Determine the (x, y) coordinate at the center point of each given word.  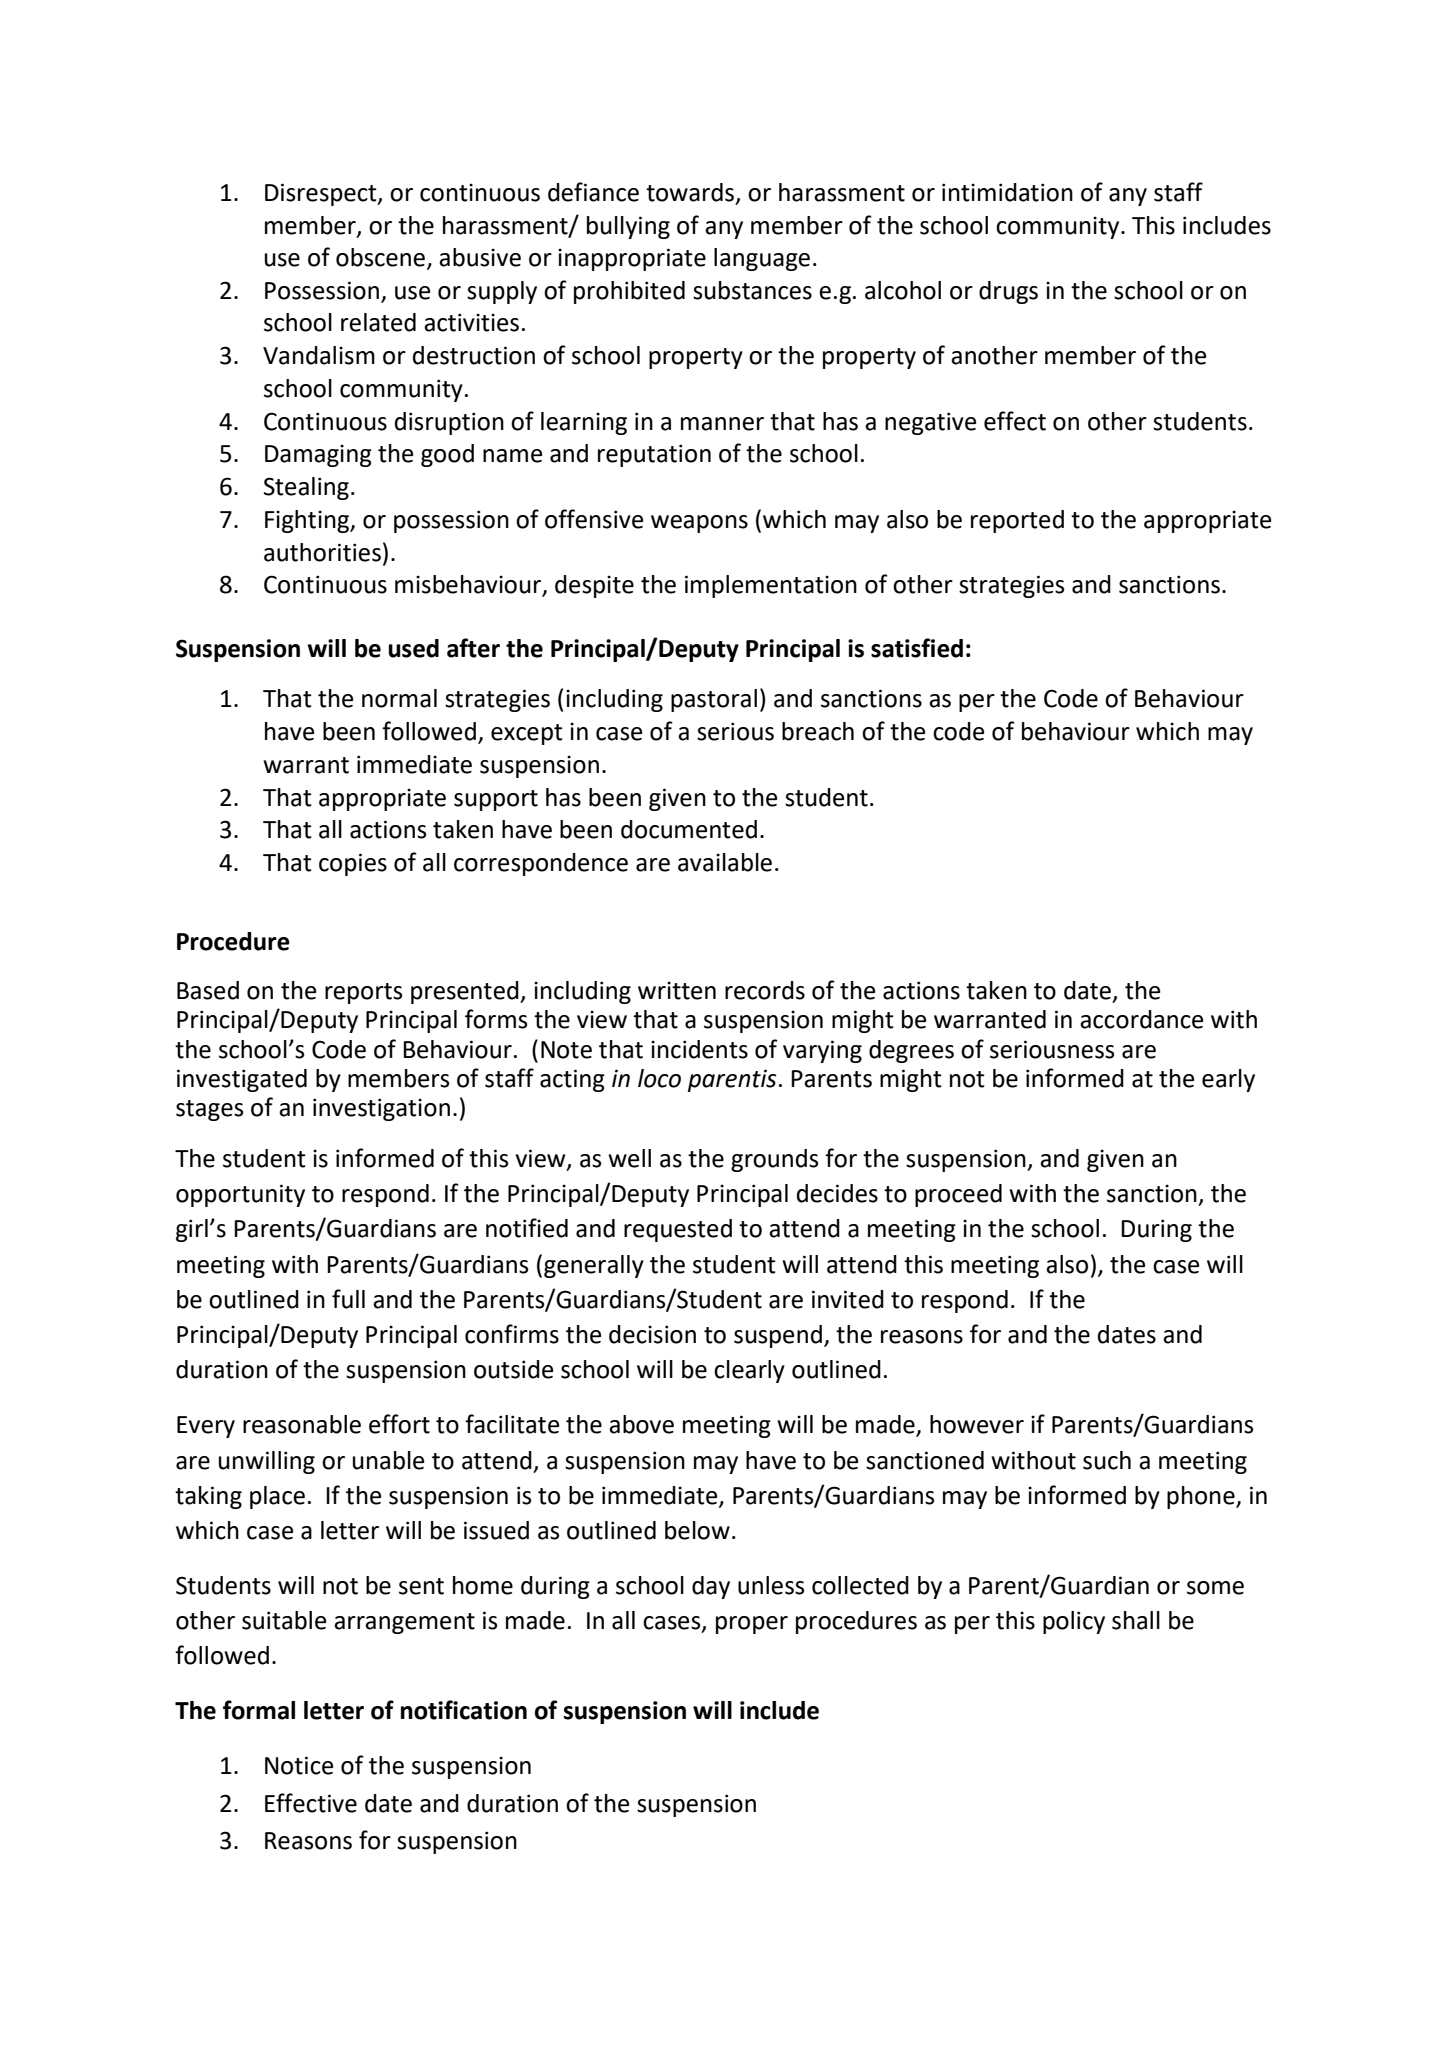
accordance (1141, 1019)
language (762, 259)
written (677, 990)
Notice (299, 1765)
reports (364, 993)
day (711, 1587)
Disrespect (322, 194)
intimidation (1007, 192)
